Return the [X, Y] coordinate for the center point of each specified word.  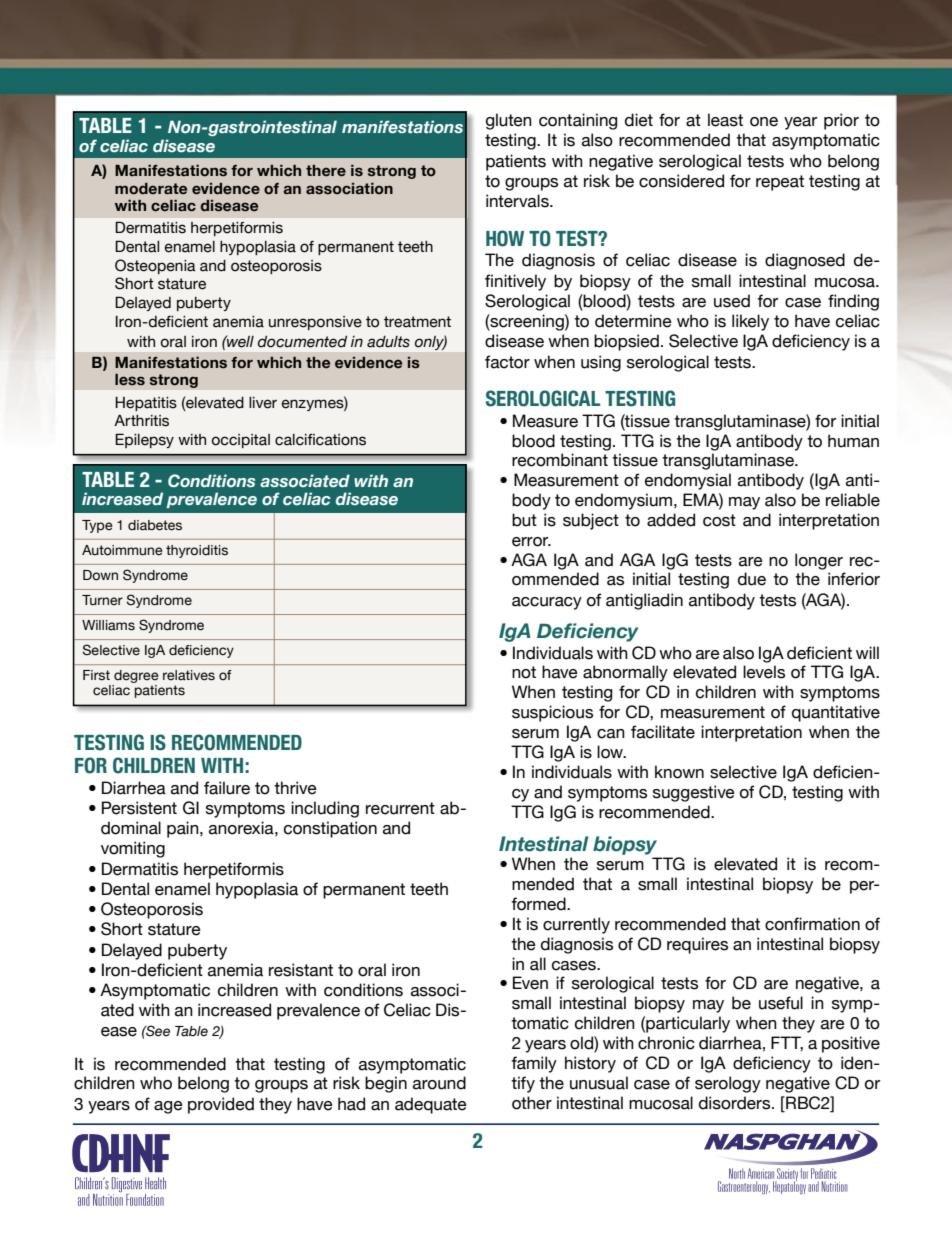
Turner [102, 600]
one [764, 122]
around [439, 1083]
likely [750, 322]
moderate [151, 189]
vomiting [133, 849]
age [168, 1107]
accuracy [547, 603]
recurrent [400, 808]
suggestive [694, 793]
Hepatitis [146, 404]
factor [507, 362]
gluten [509, 121]
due [752, 579]
